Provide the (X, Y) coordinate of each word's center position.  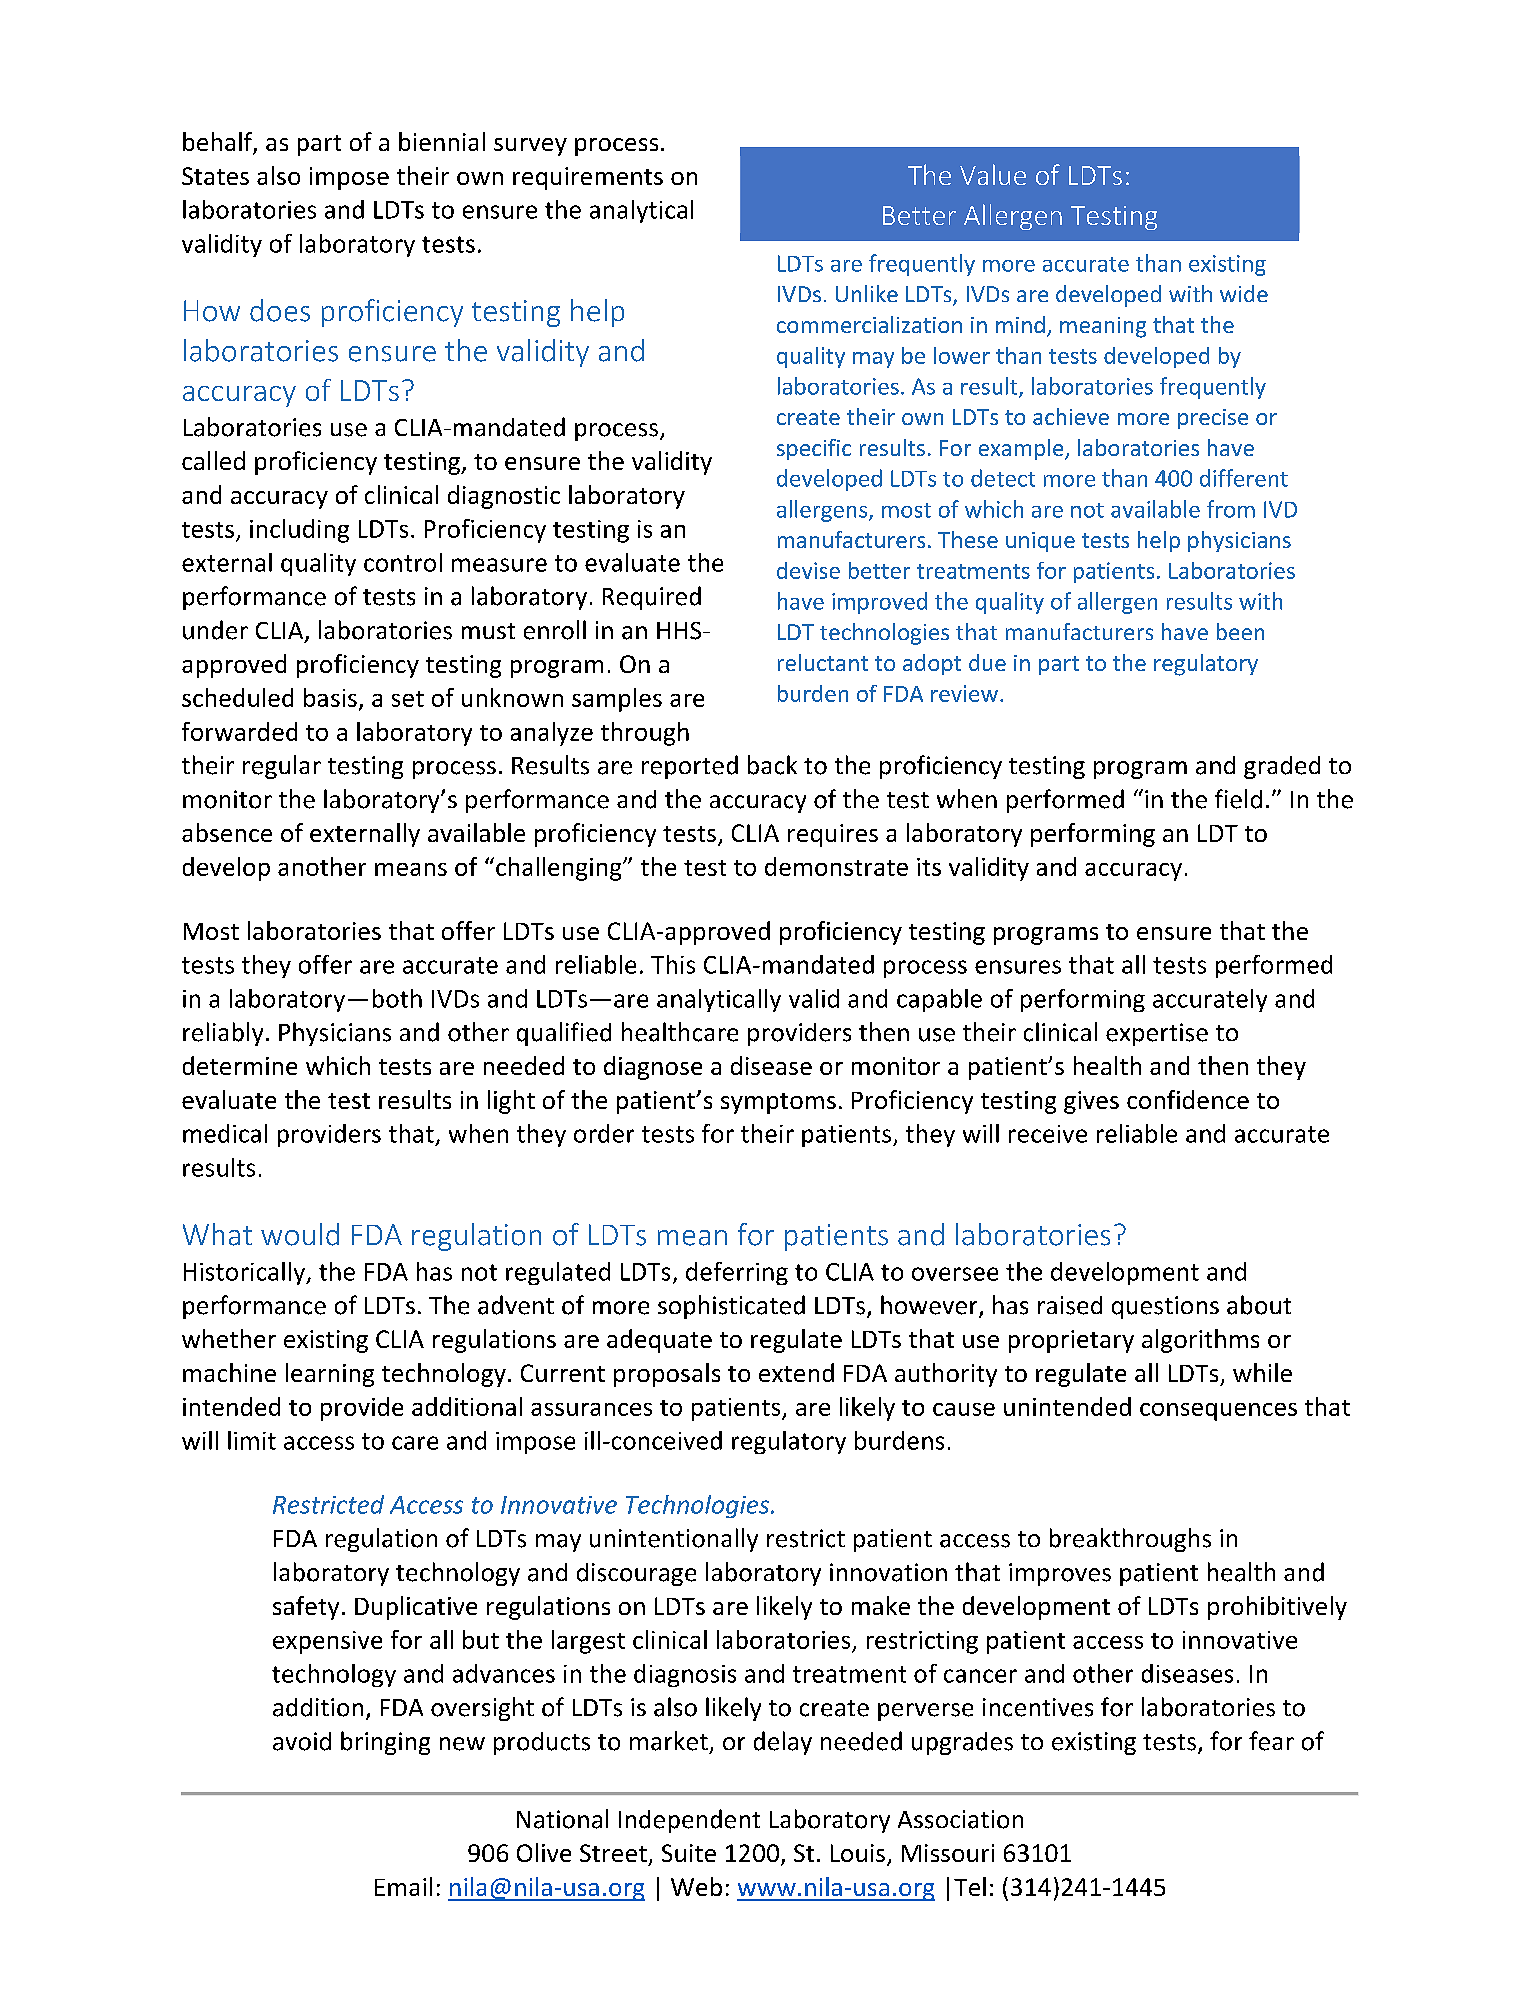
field (1238, 799)
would (300, 1234)
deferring (737, 1273)
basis (330, 697)
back (772, 765)
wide (1244, 293)
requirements (588, 178)
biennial (442, 141)
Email (403, 1886)
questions (1165, 1307)
